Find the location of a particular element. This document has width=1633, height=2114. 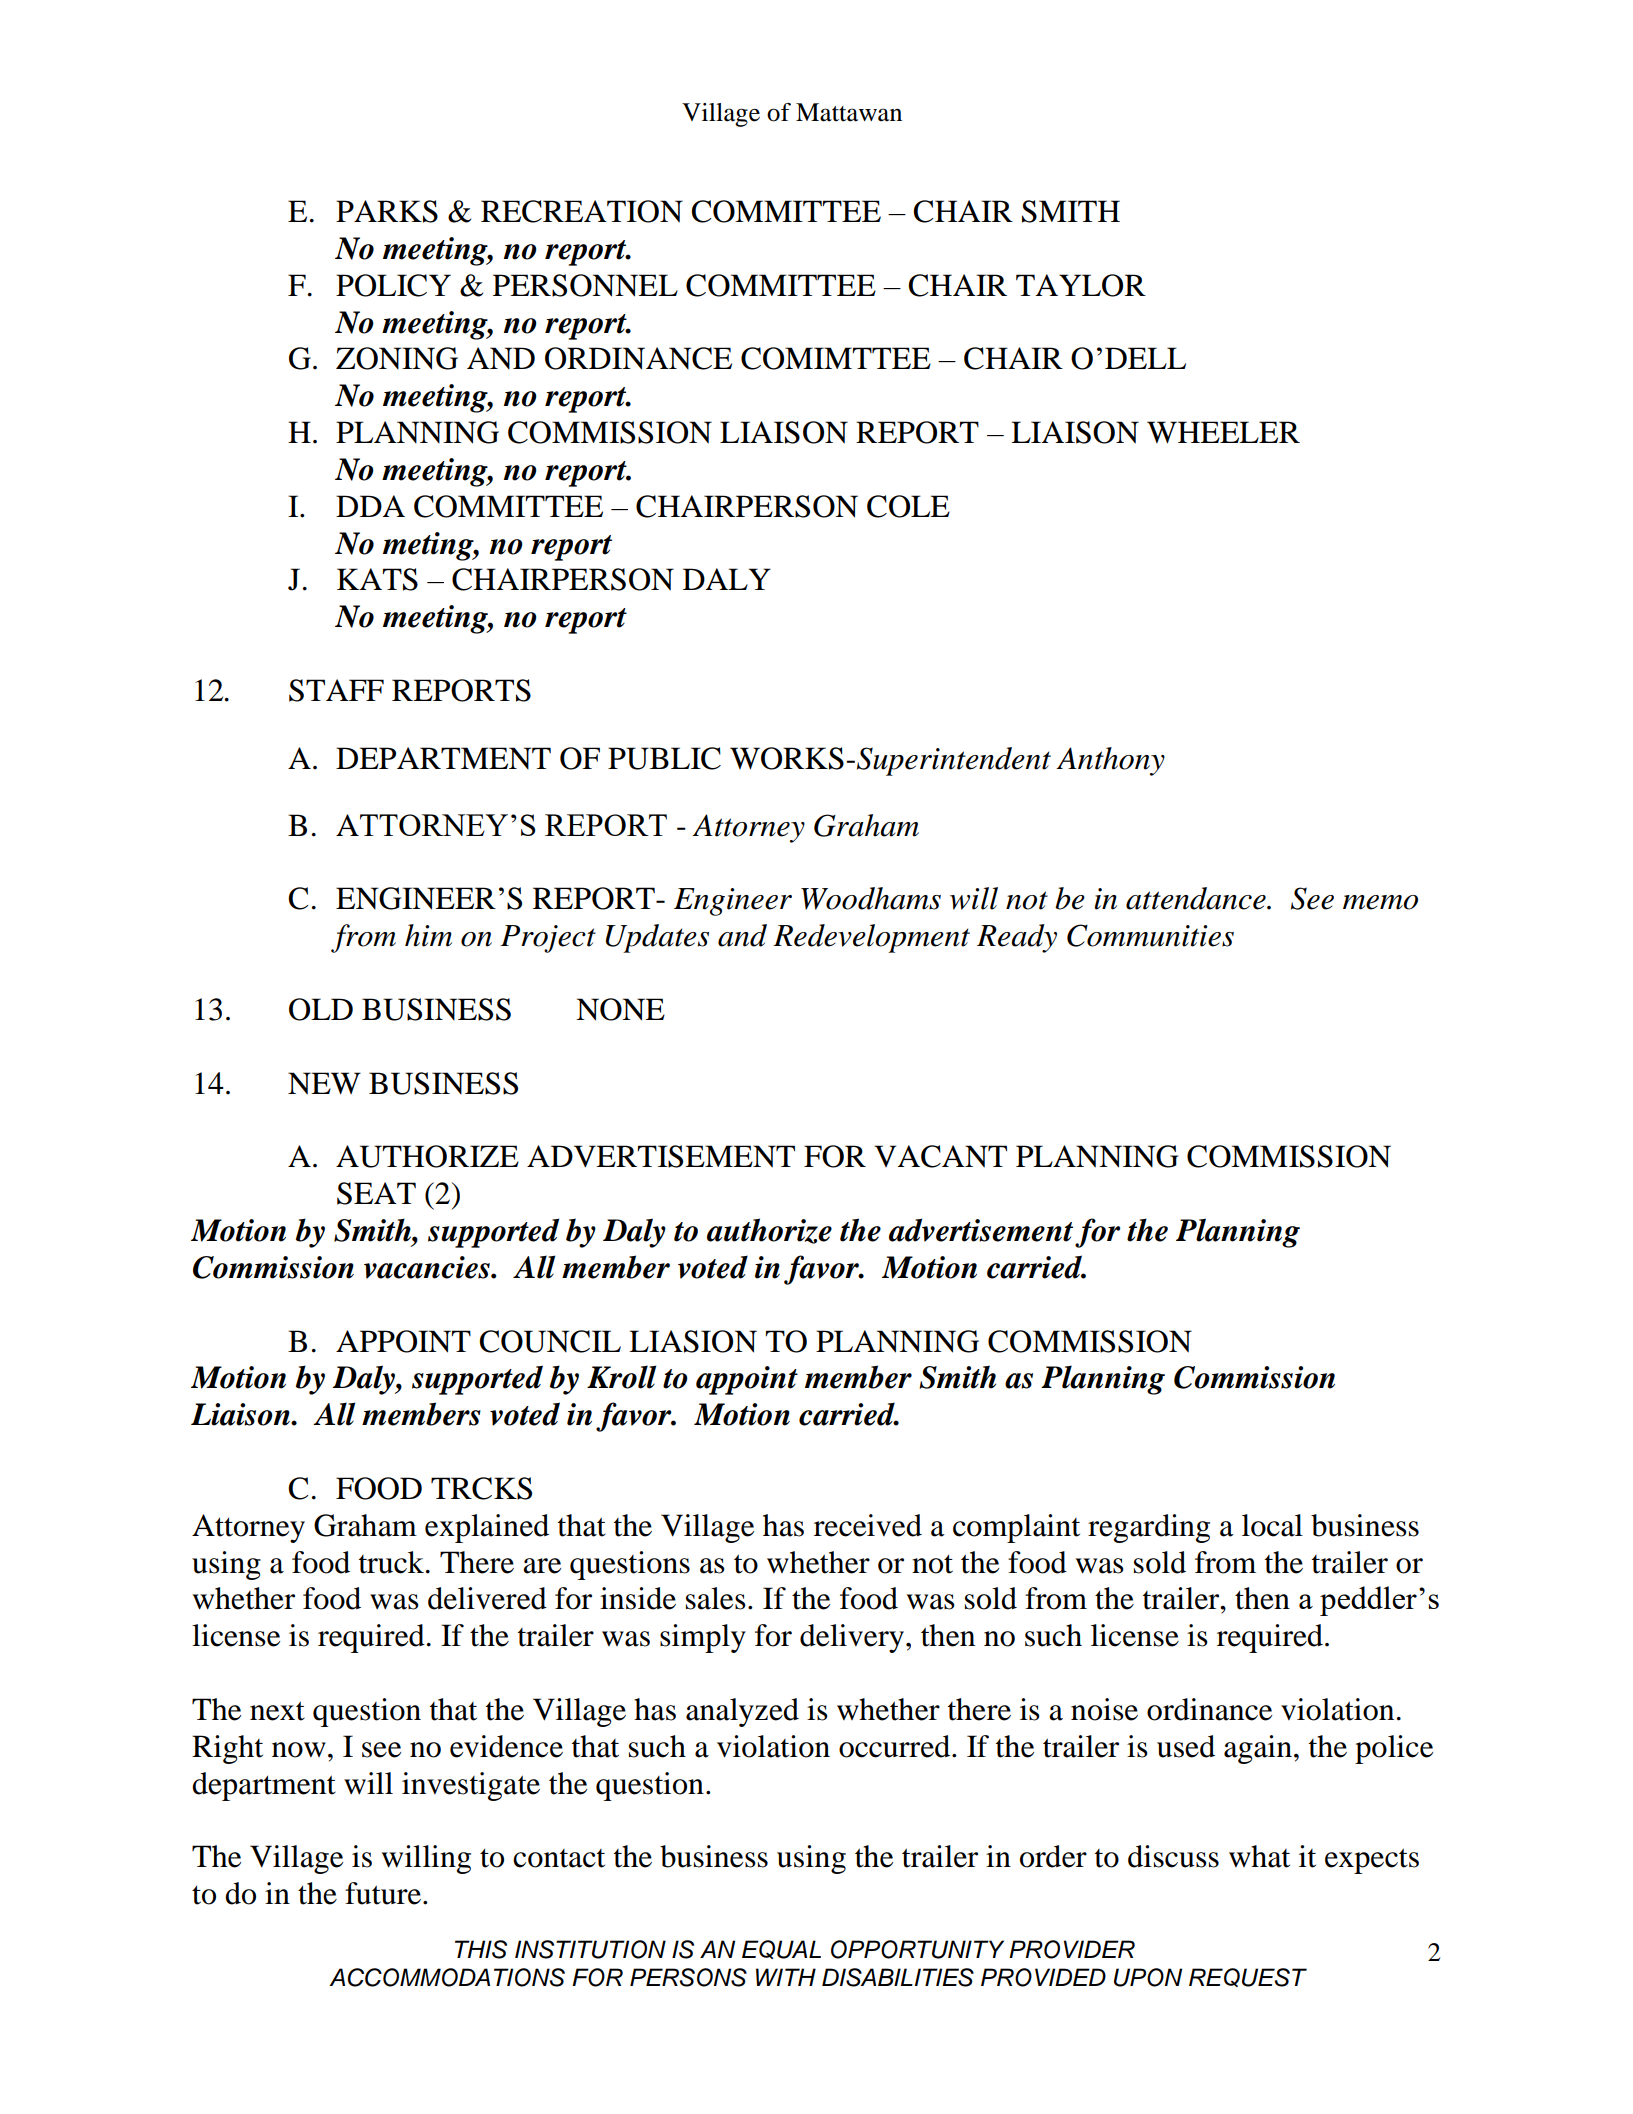

truck is located at coordinates (393, 1562).
